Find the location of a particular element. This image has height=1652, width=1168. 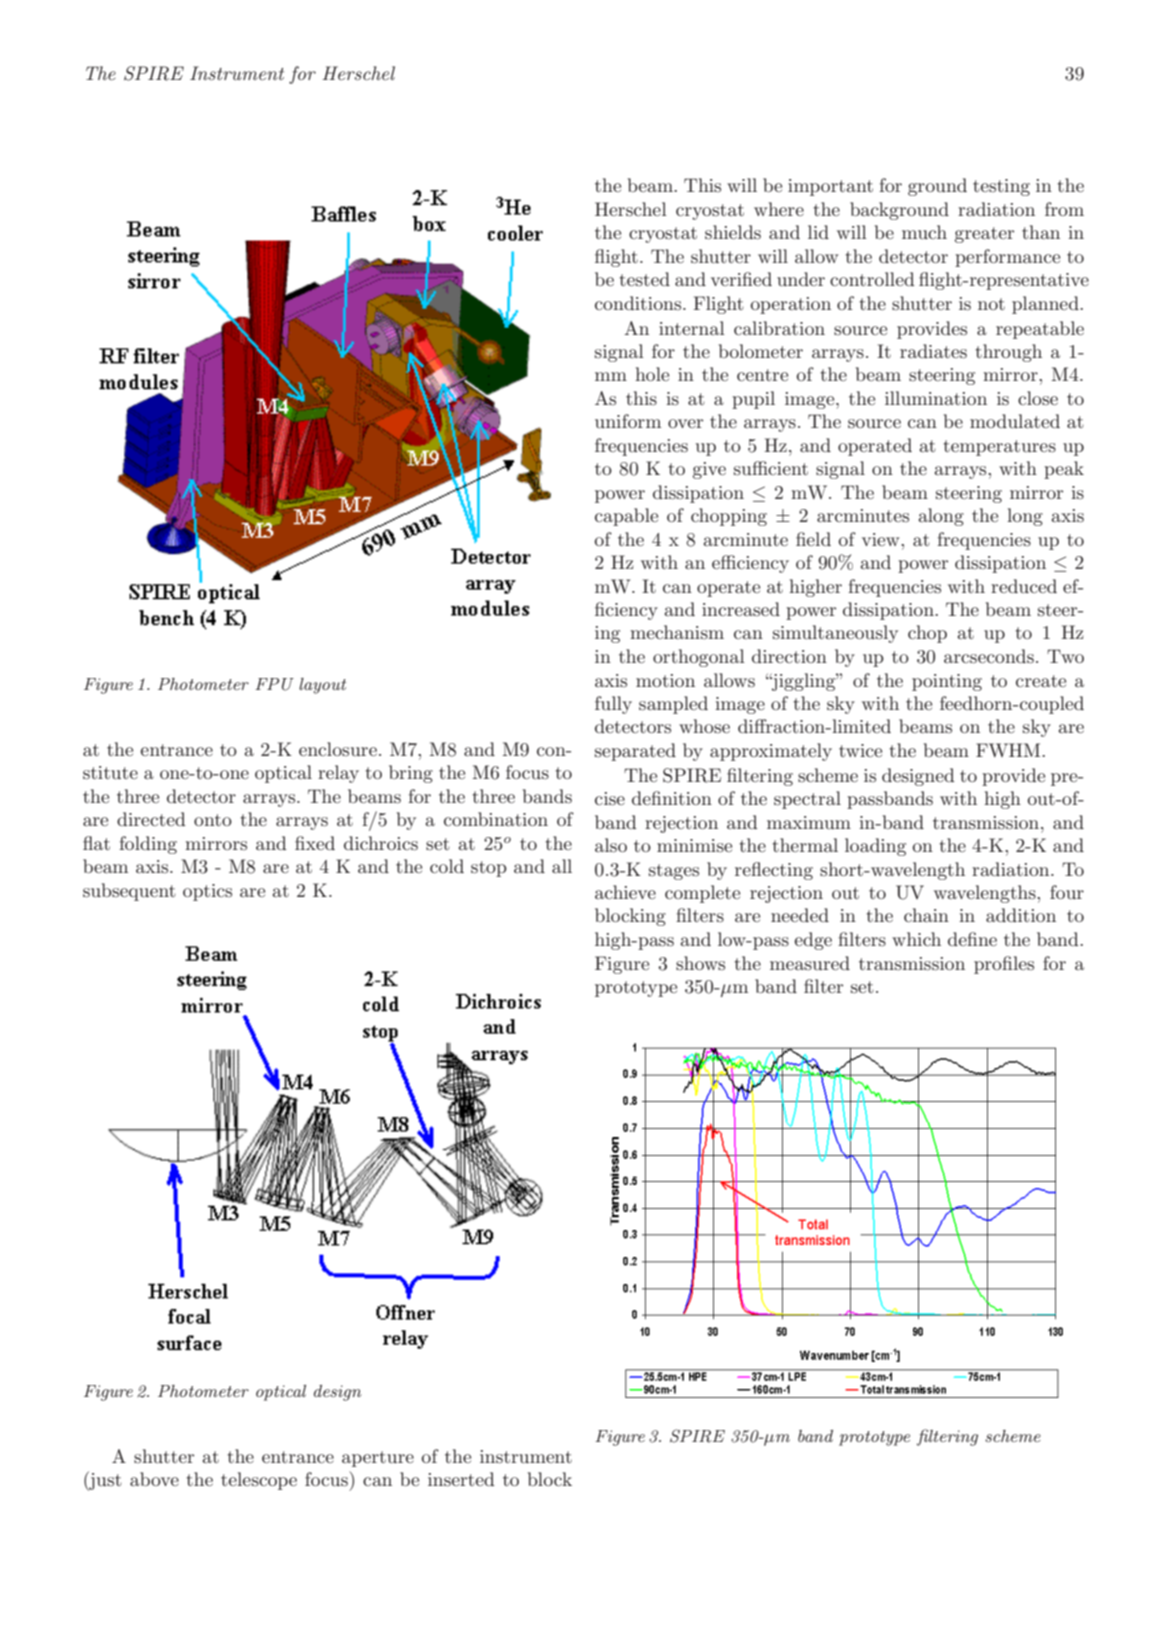

inserted is located at coordinates (461, 1479).
